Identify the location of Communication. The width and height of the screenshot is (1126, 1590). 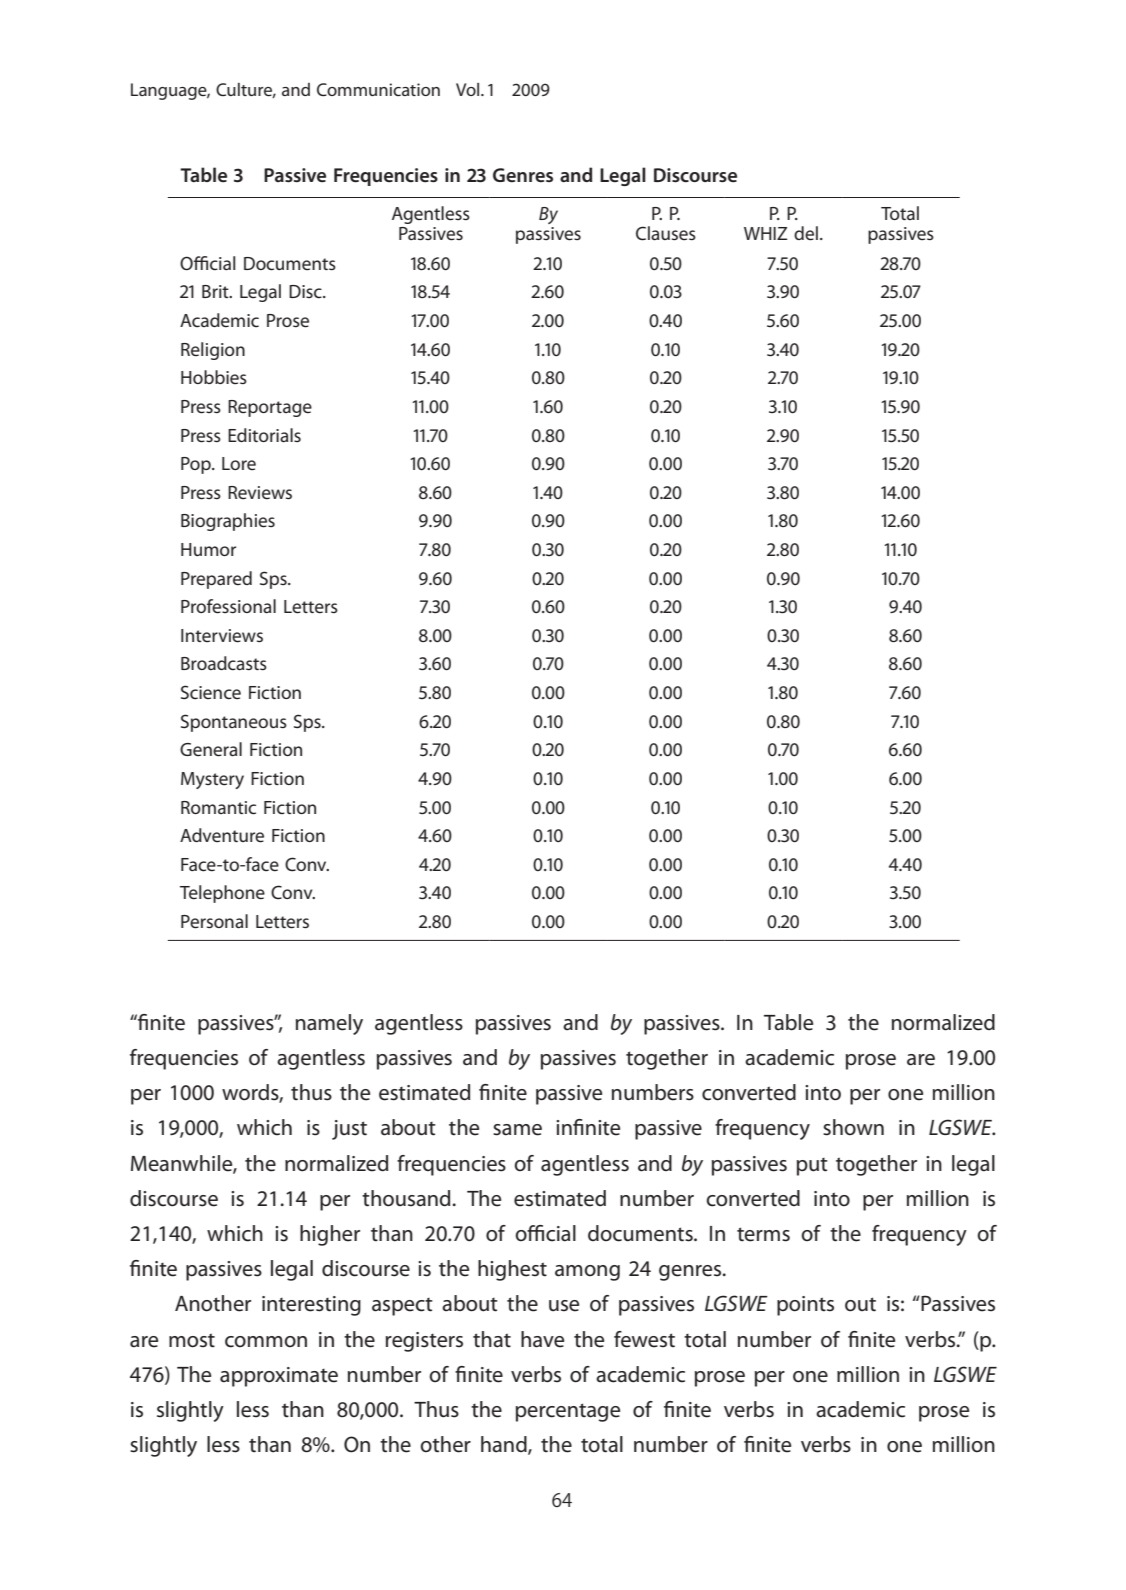
(378, 89).
